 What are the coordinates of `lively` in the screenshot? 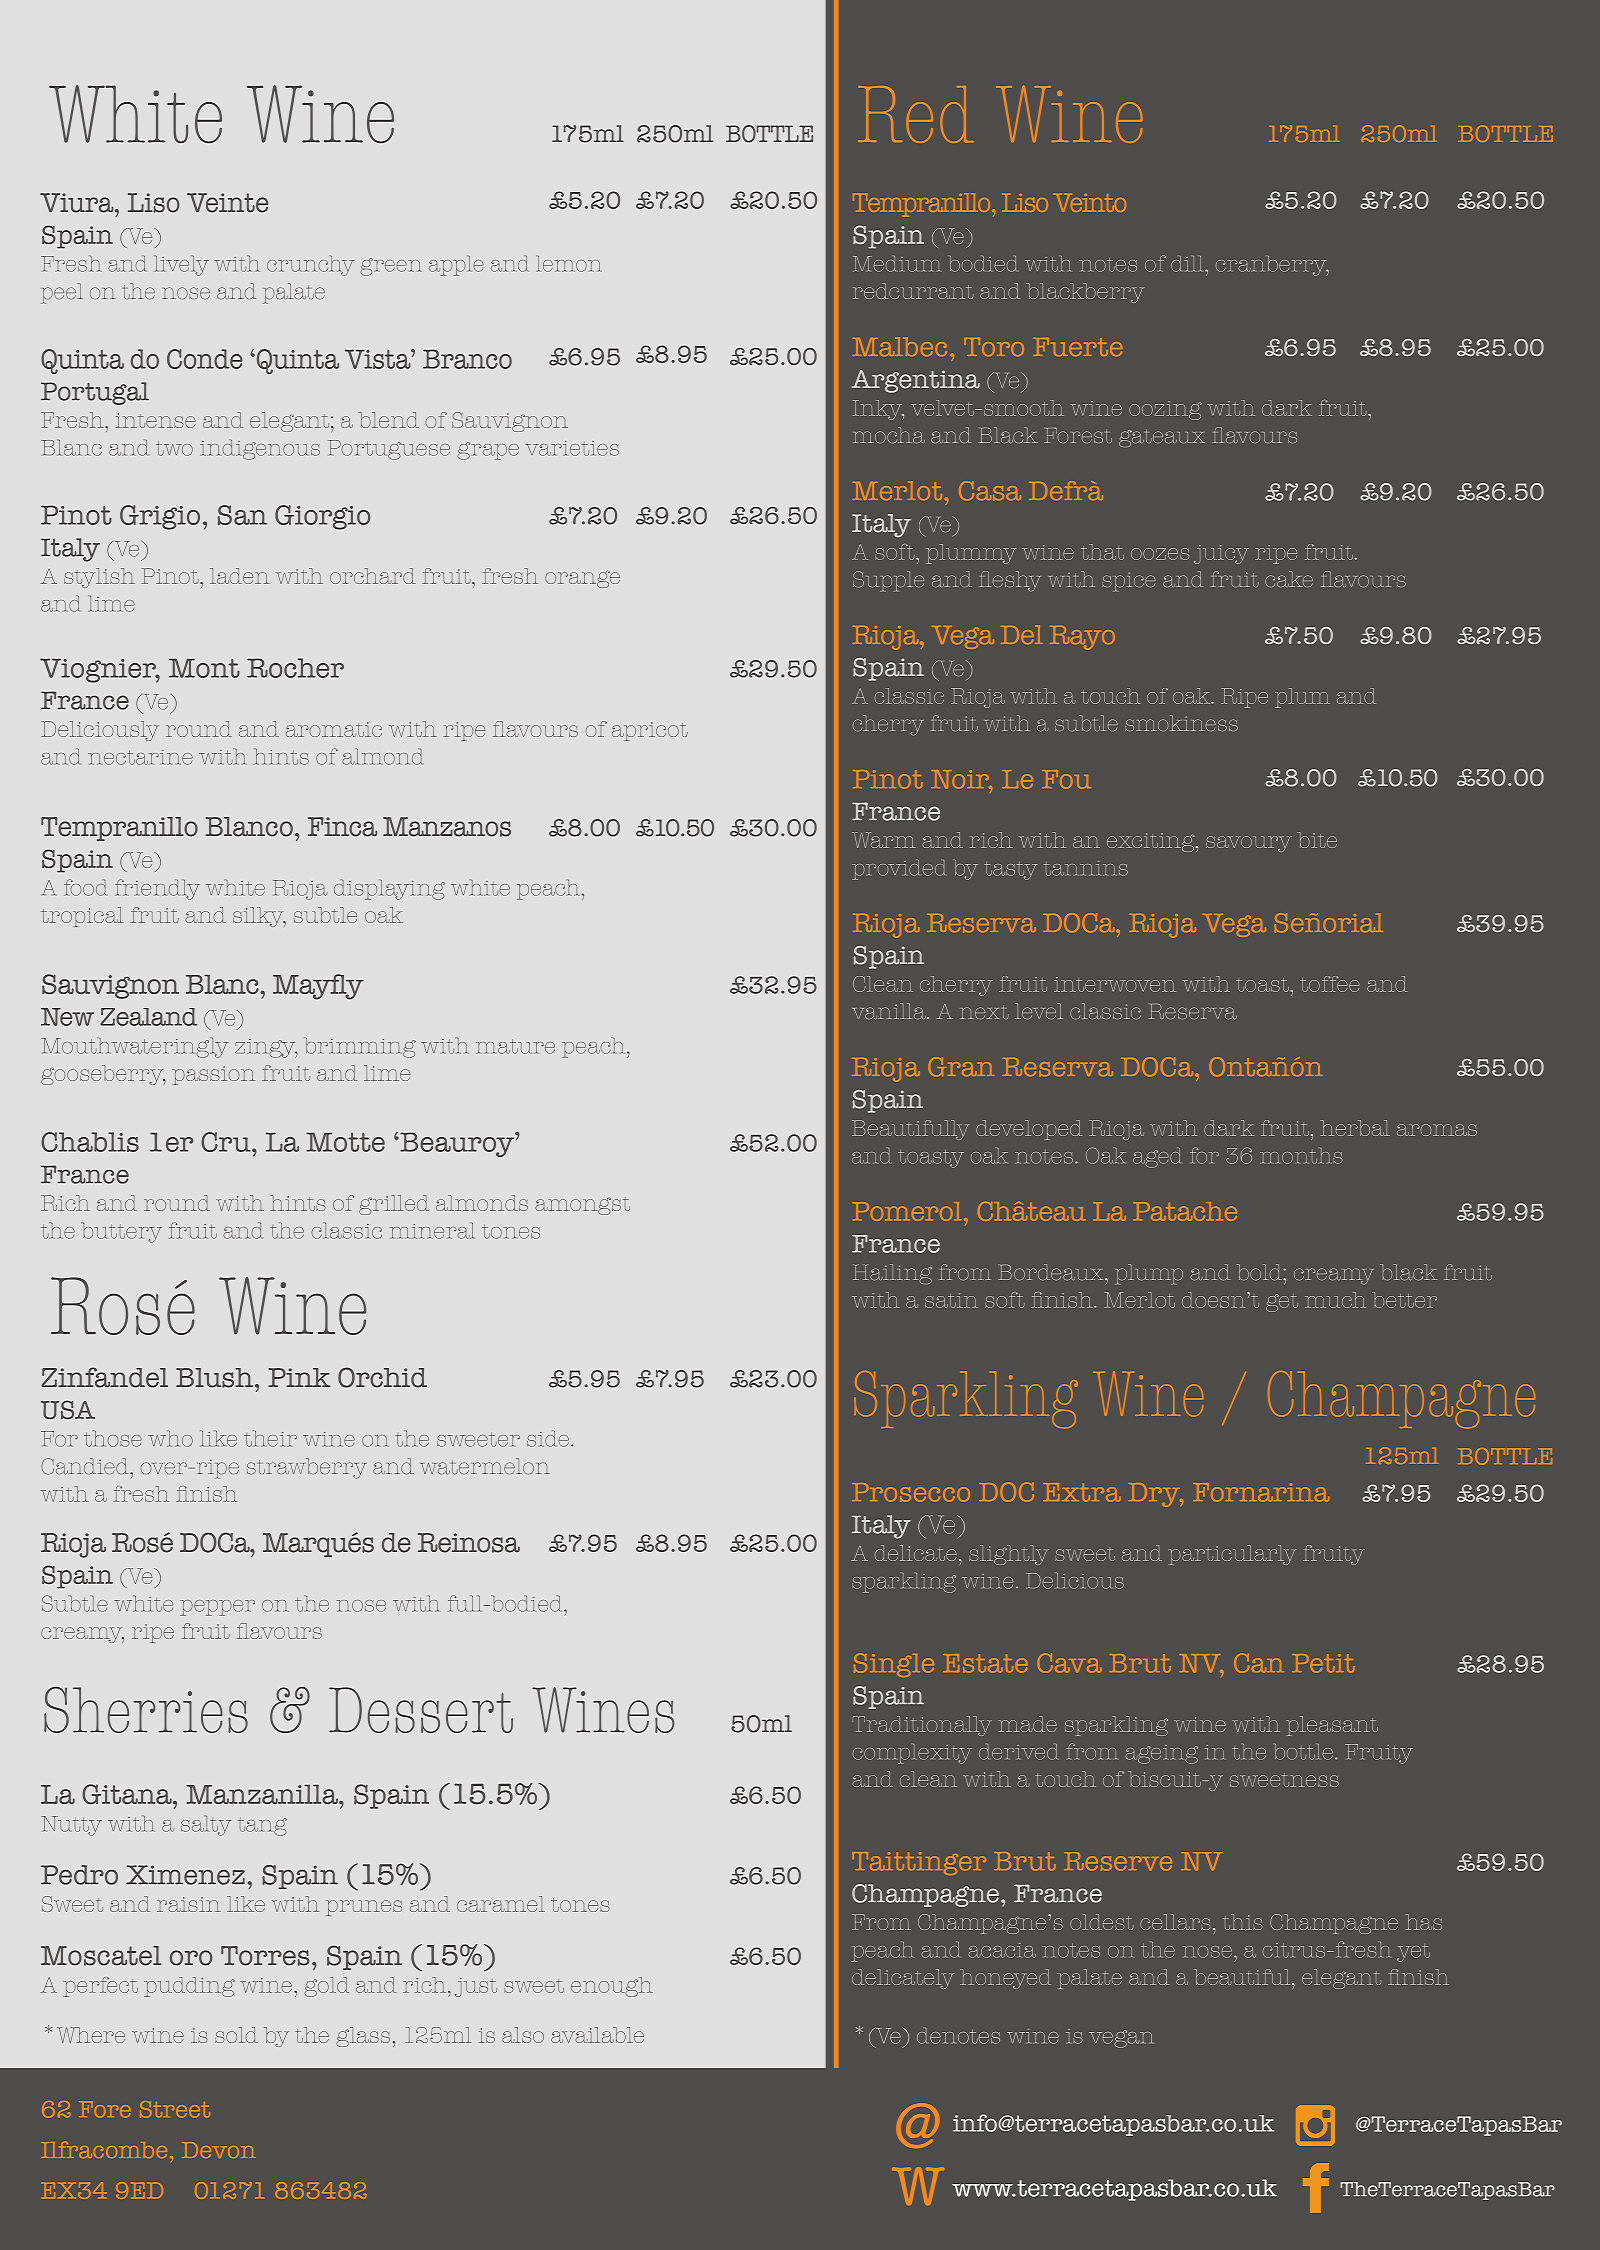 It's located at (182, 266).
